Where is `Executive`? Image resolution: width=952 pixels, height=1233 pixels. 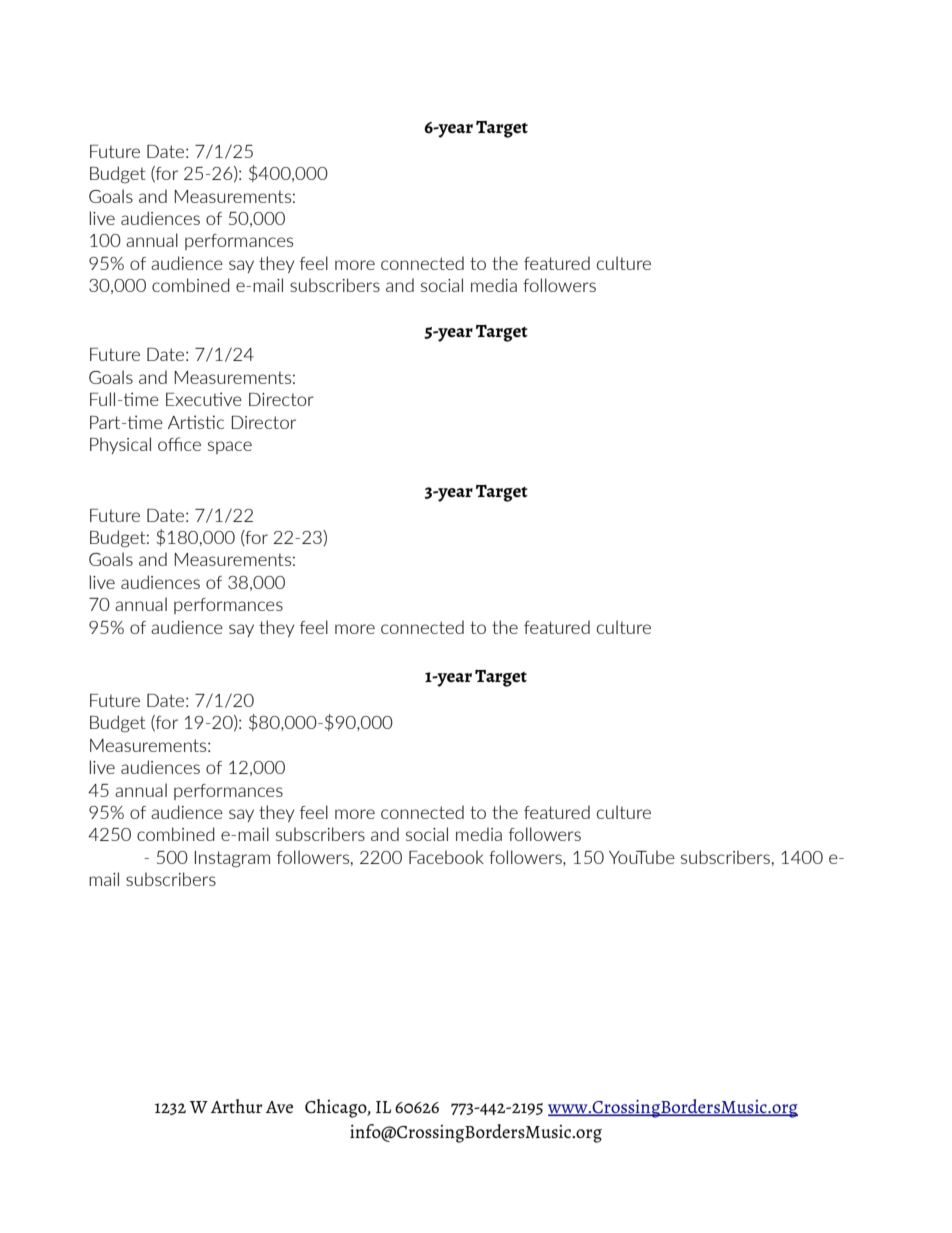 Executive is located at coordinates (204, 399).
